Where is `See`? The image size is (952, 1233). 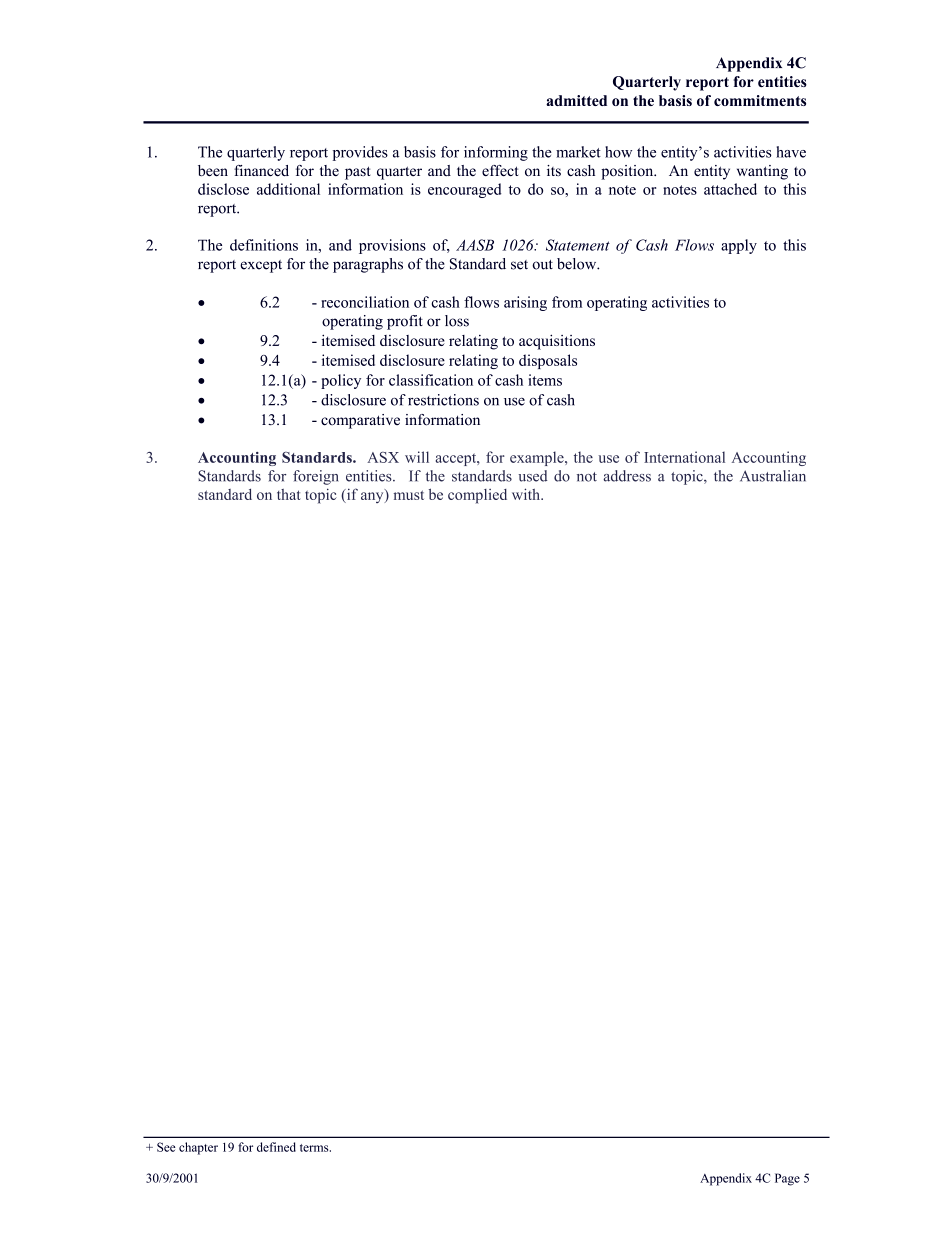
See is located at coordinates (166, 1147).
